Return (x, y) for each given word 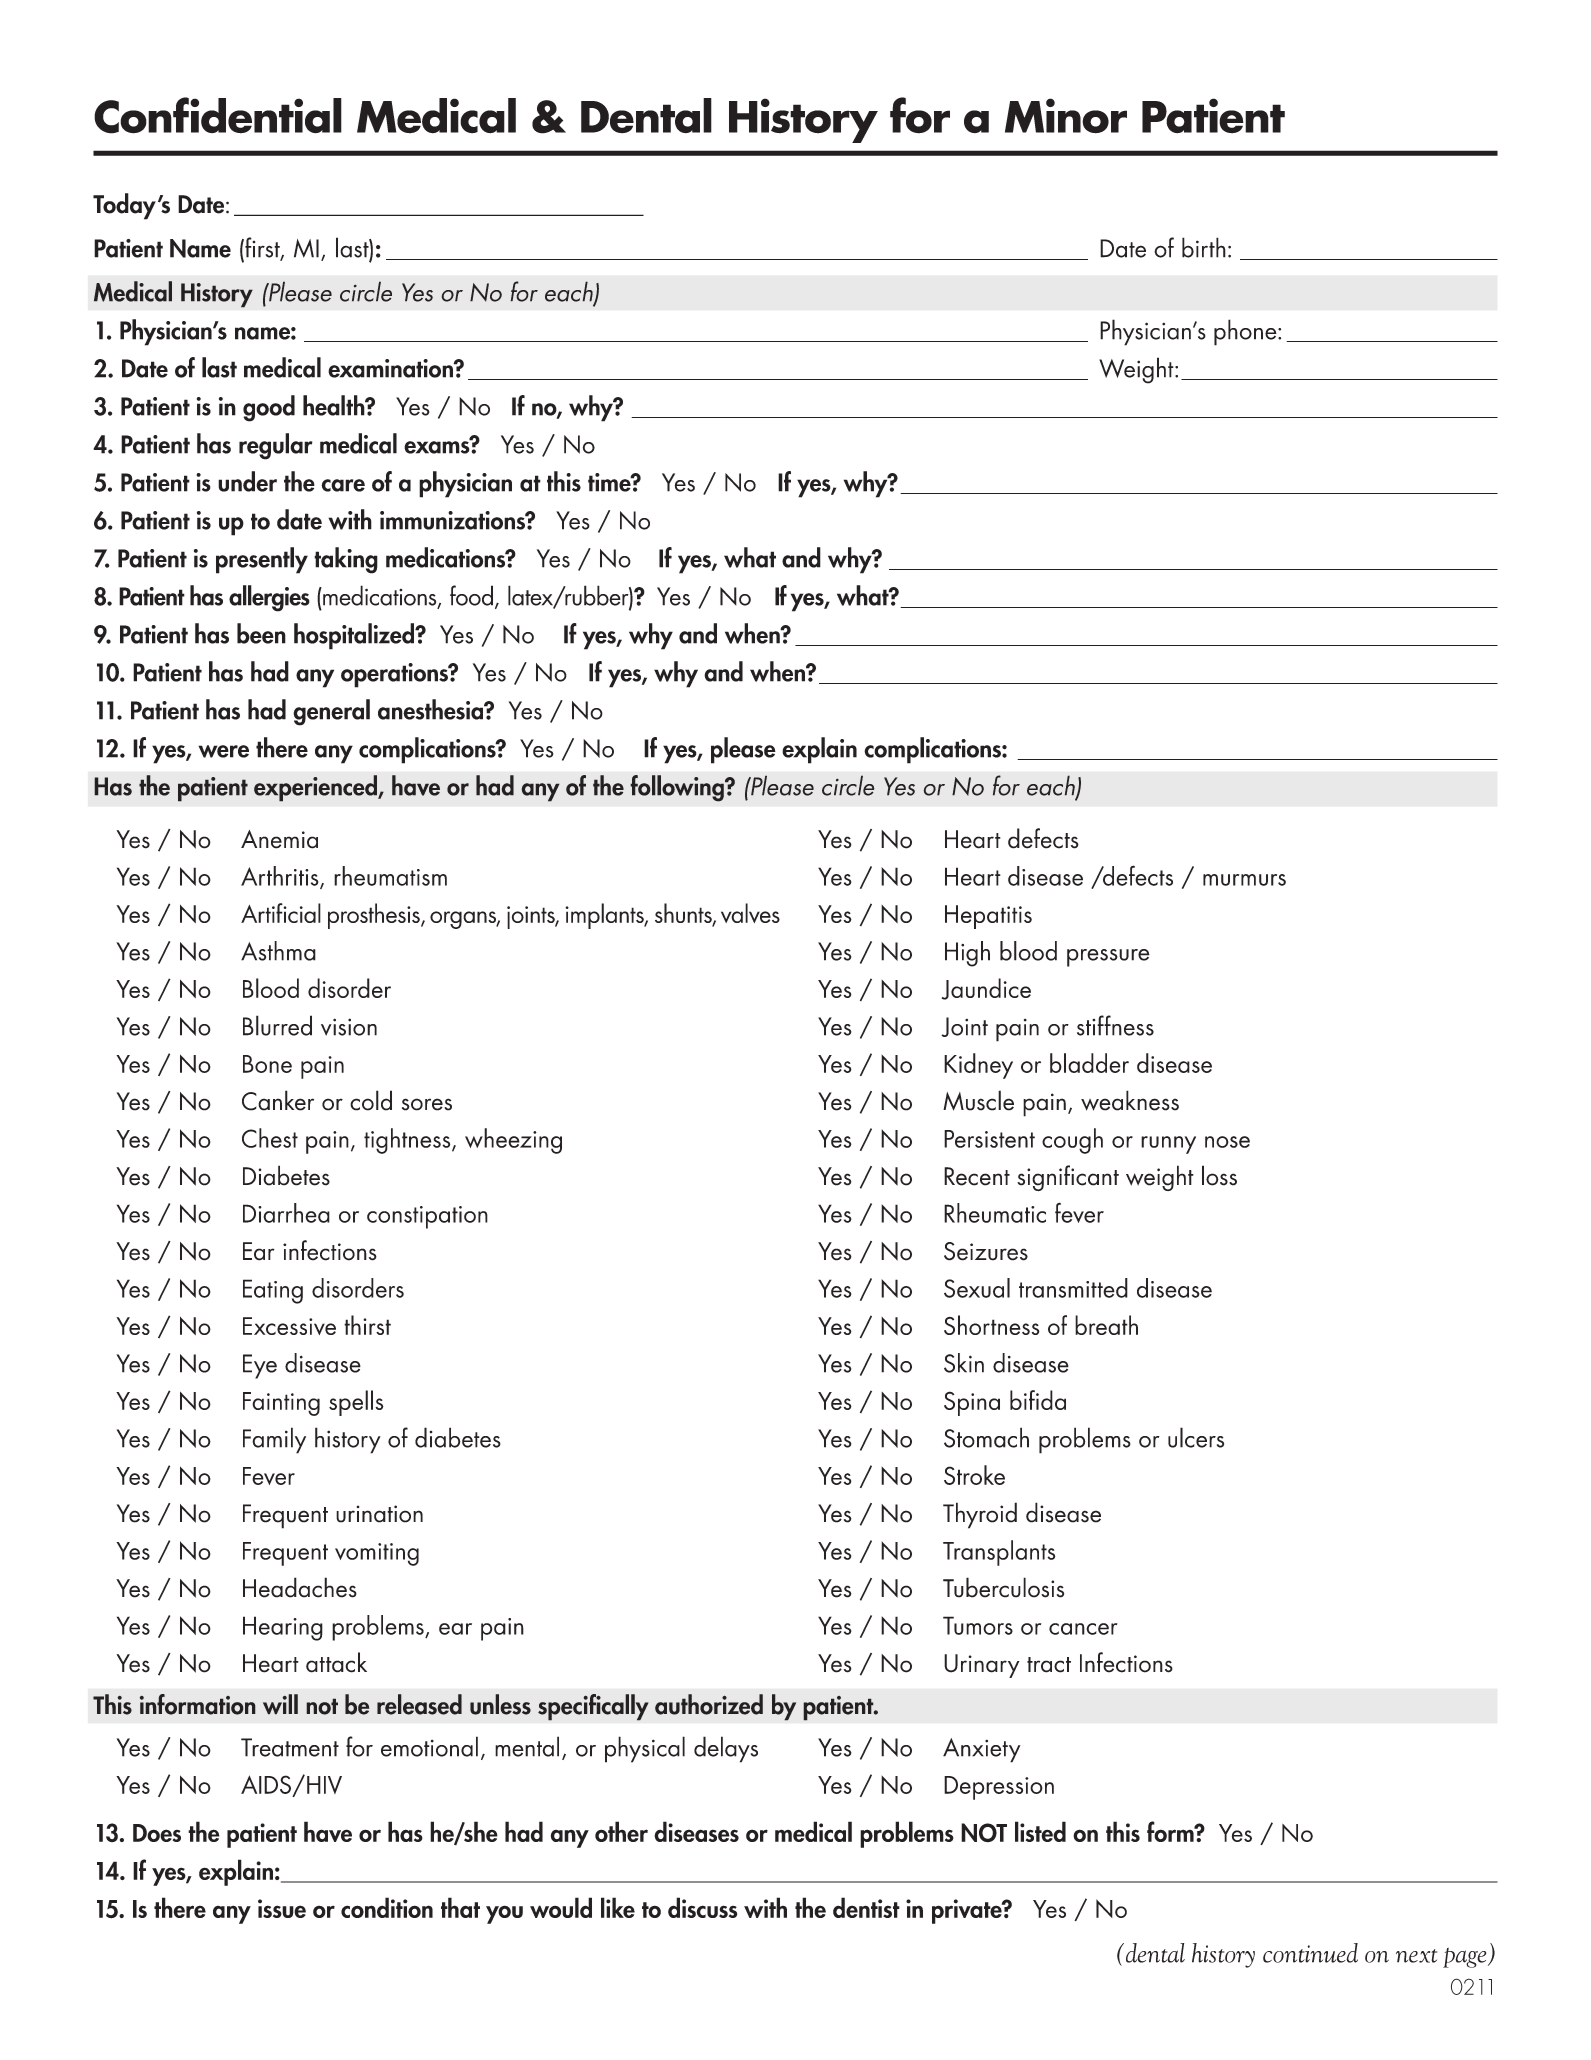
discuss (702, 1907)
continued (1310, 1953)
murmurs (1244, 880)
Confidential (218, 115)
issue (282, 1908)
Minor (1066, 116)
